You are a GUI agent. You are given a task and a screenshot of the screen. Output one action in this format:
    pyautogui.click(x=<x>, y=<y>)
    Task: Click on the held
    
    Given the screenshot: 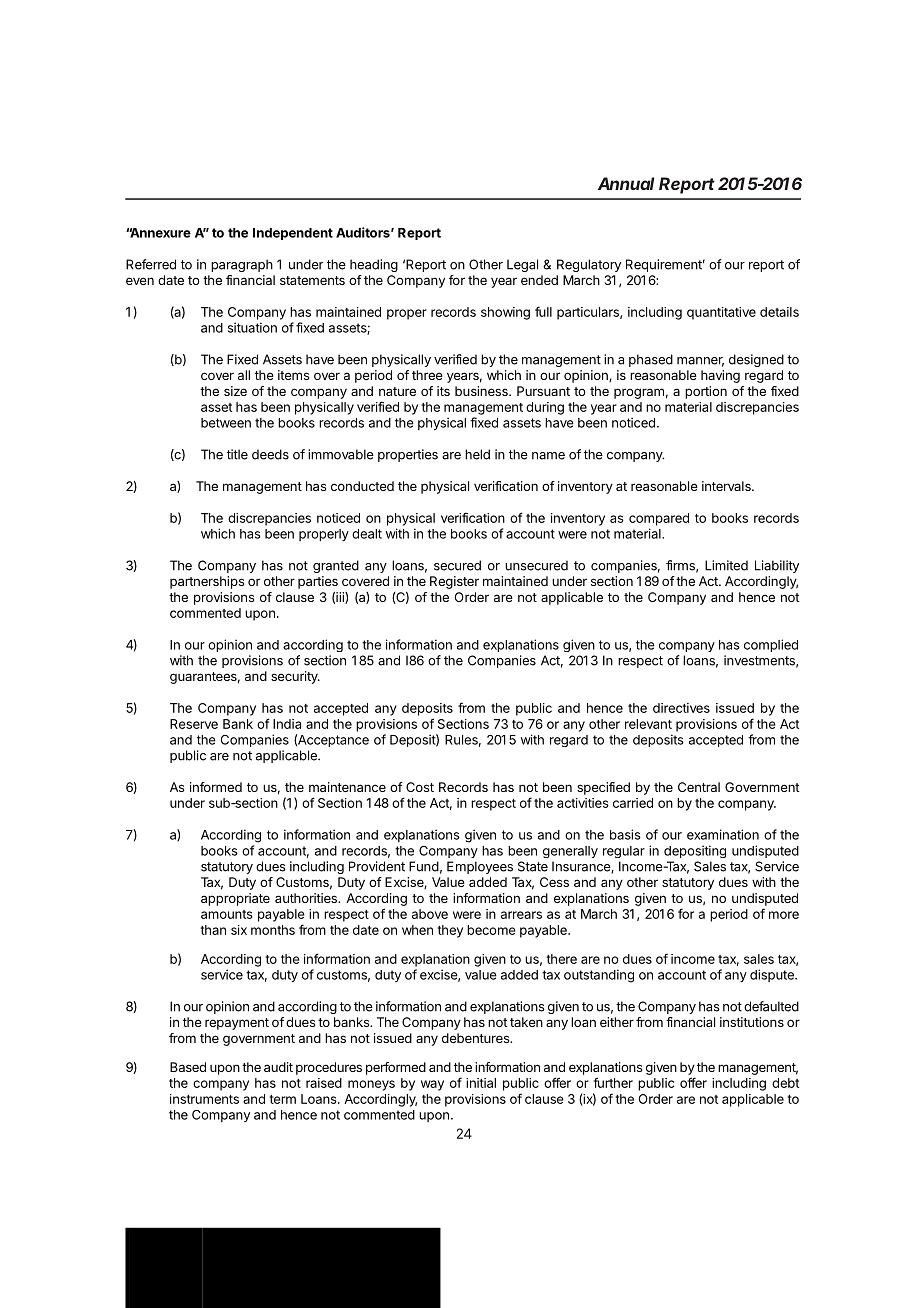 What is the action you would take?
    pyautogui.click(x=477, y=454)
